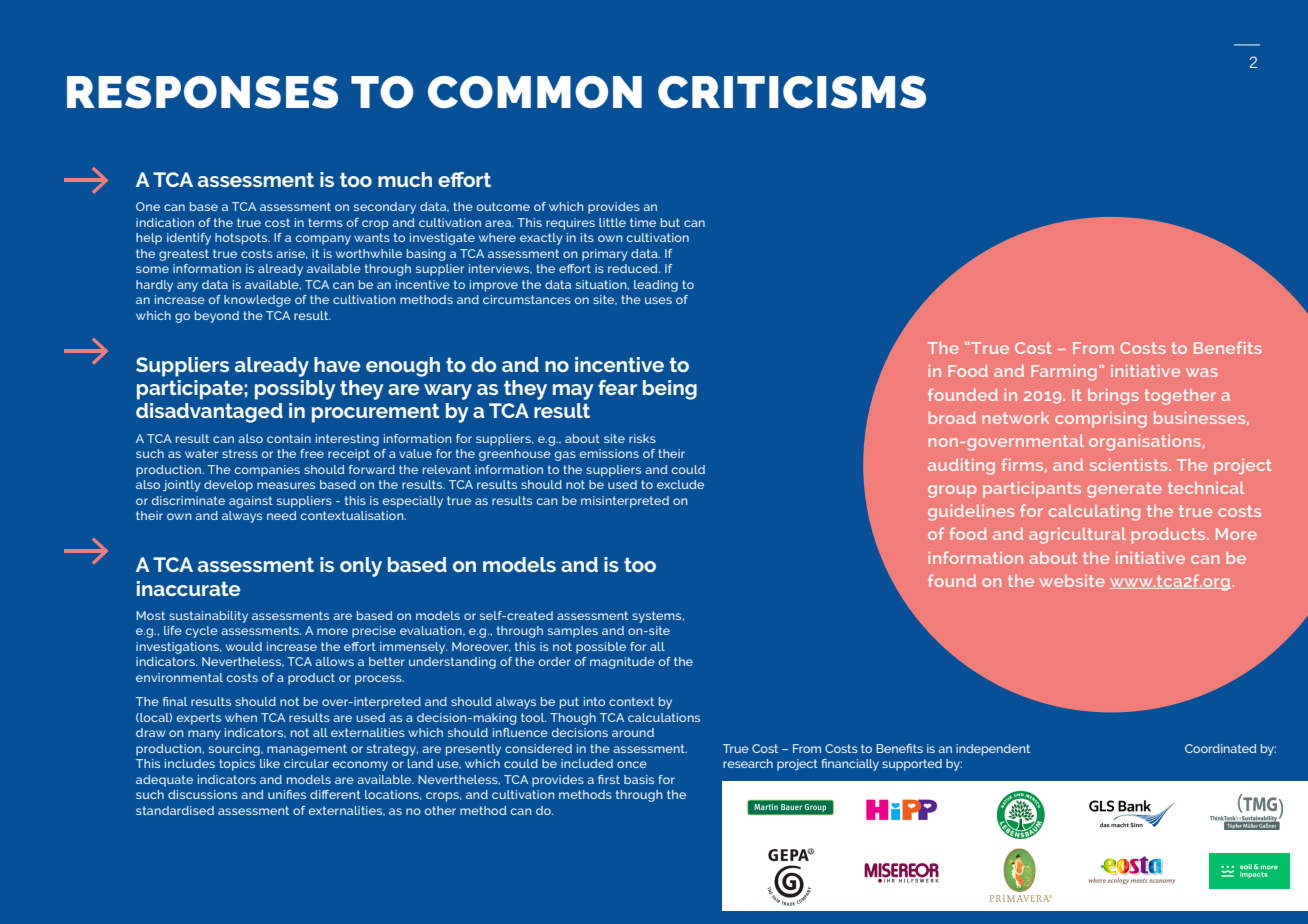  Describe the element at coordinates (244, 646) in the screenshot. I see `would` at that location.
